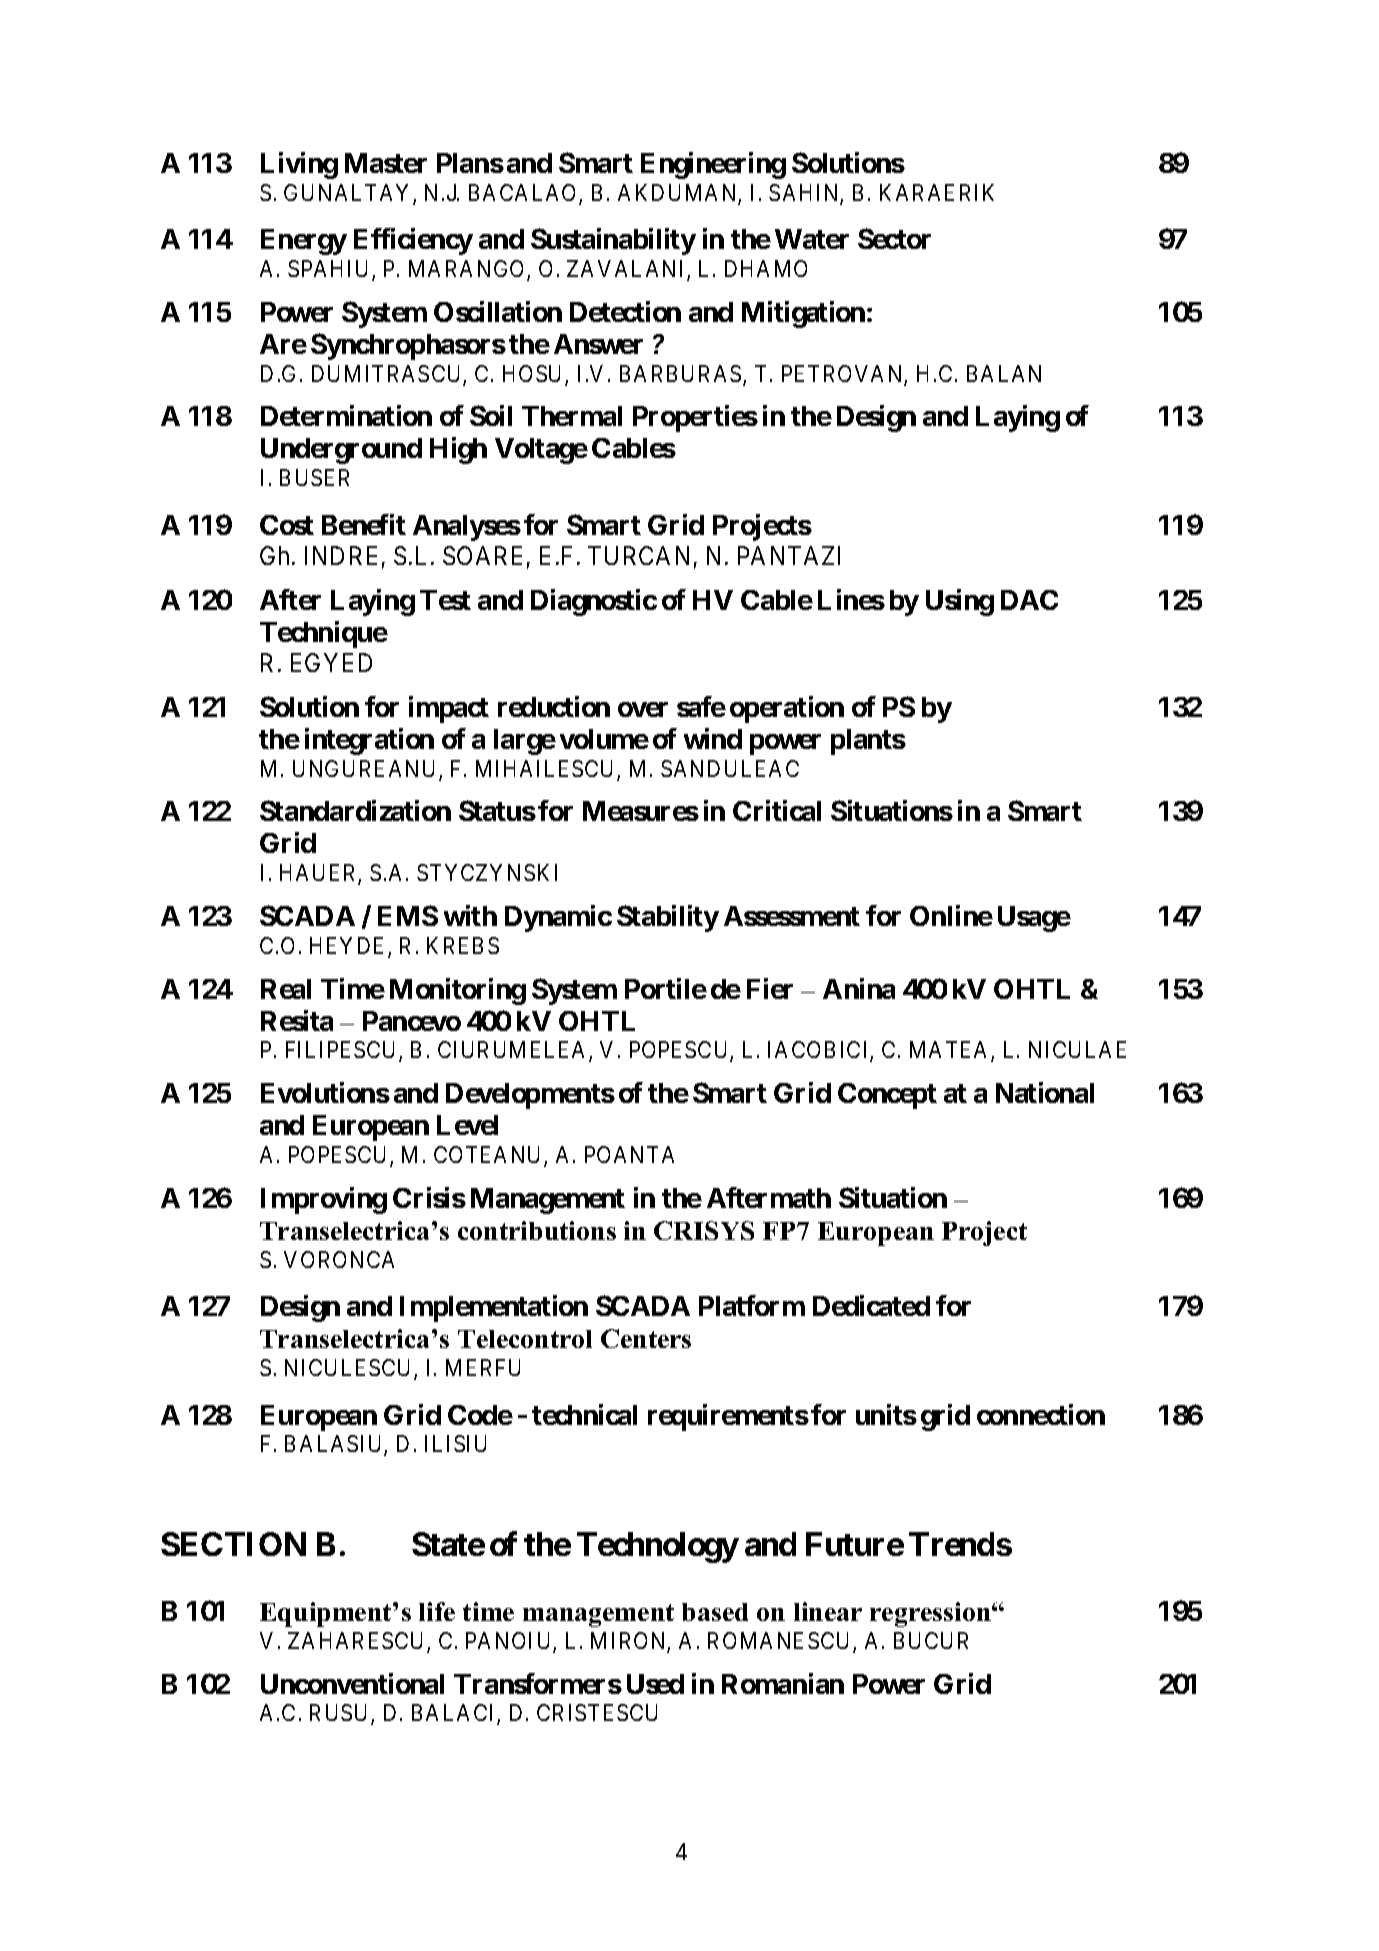 The image size is (1379, 1951). What do you see at coordinates (894, 238) in the screenshot?
I see `Sector` at bounding box center [894, 238].
